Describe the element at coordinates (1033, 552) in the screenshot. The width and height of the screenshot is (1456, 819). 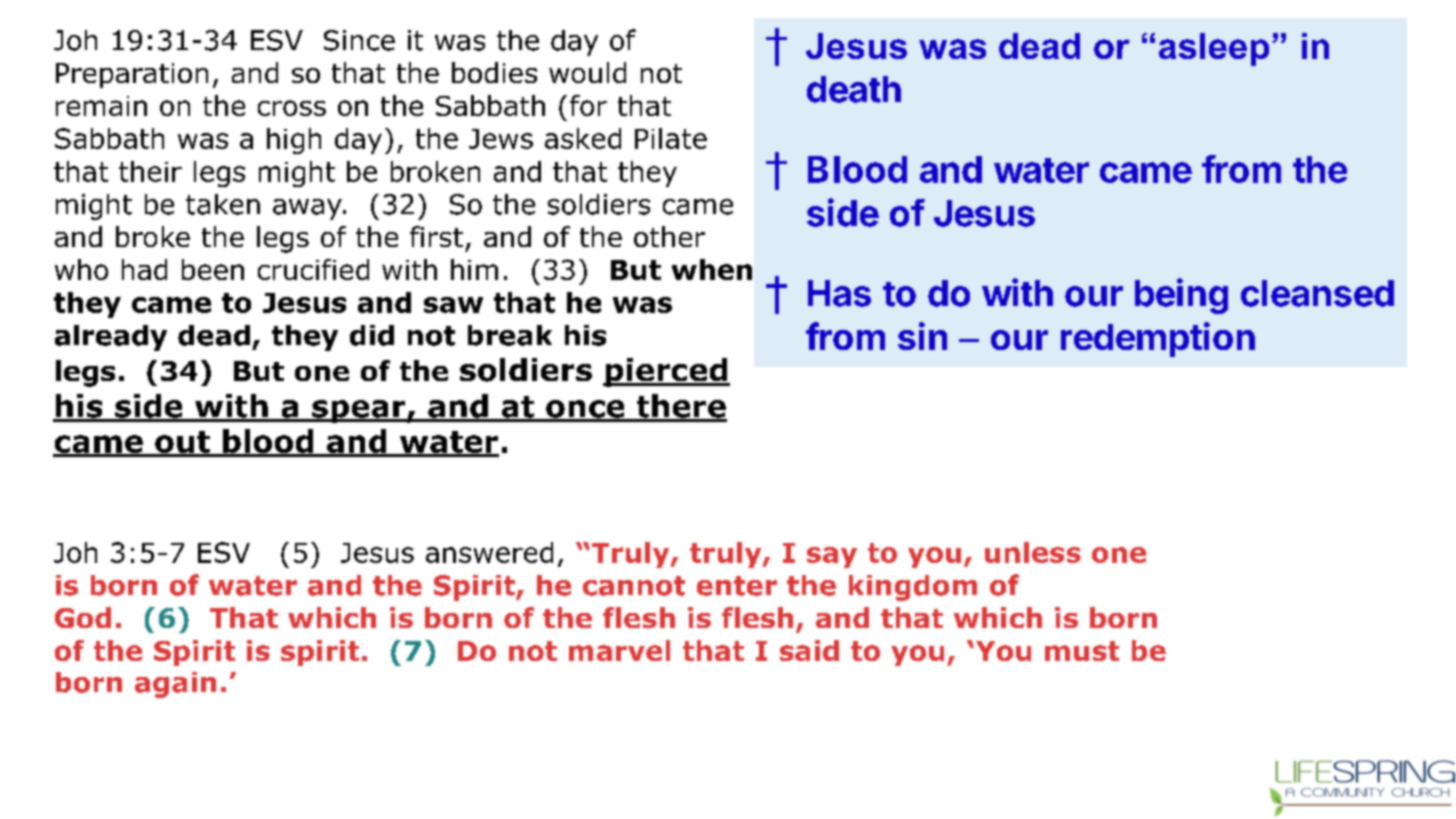
I see `unless` at that location.
